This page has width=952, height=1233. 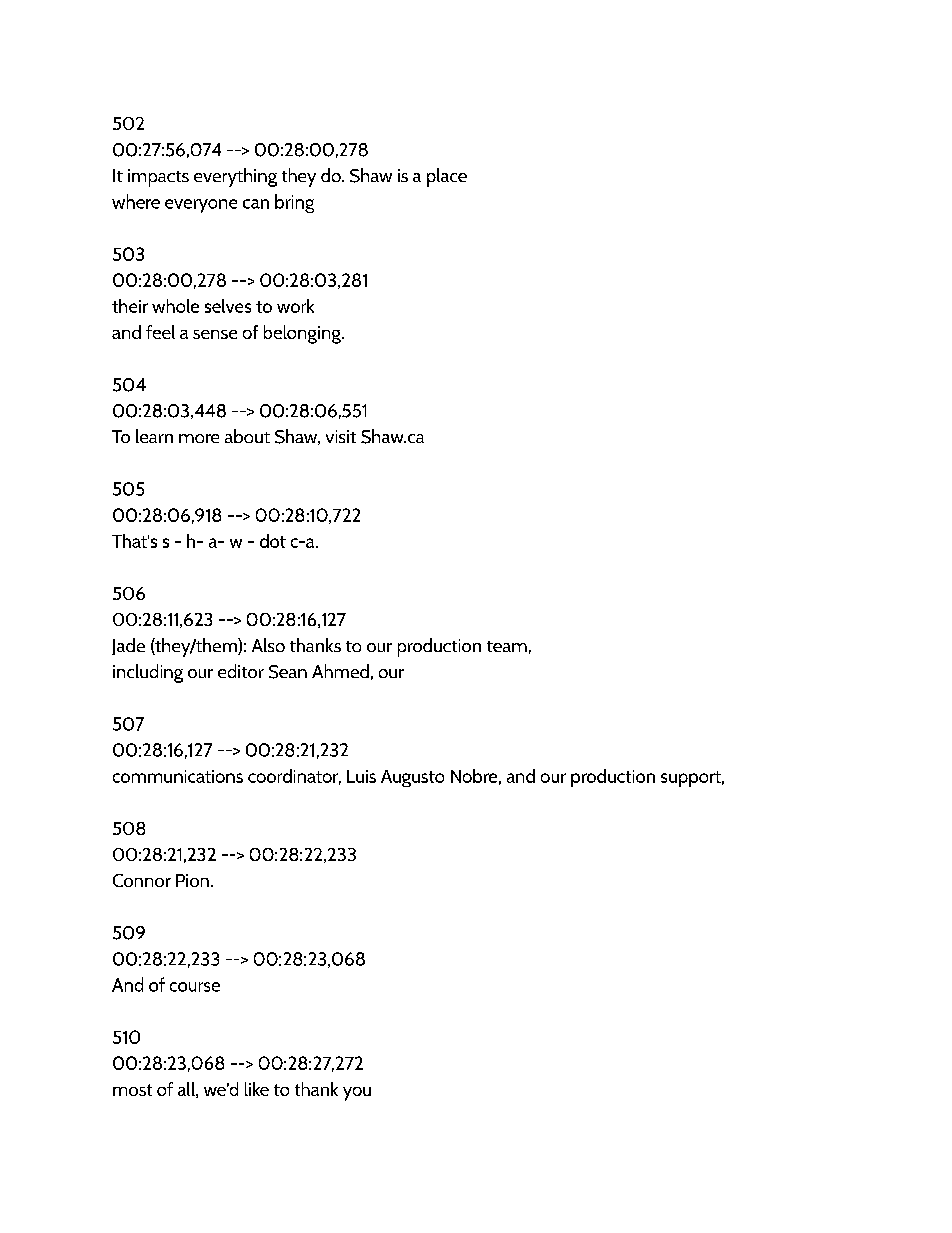 I want to click on learn, so click(x=154, y=436).
